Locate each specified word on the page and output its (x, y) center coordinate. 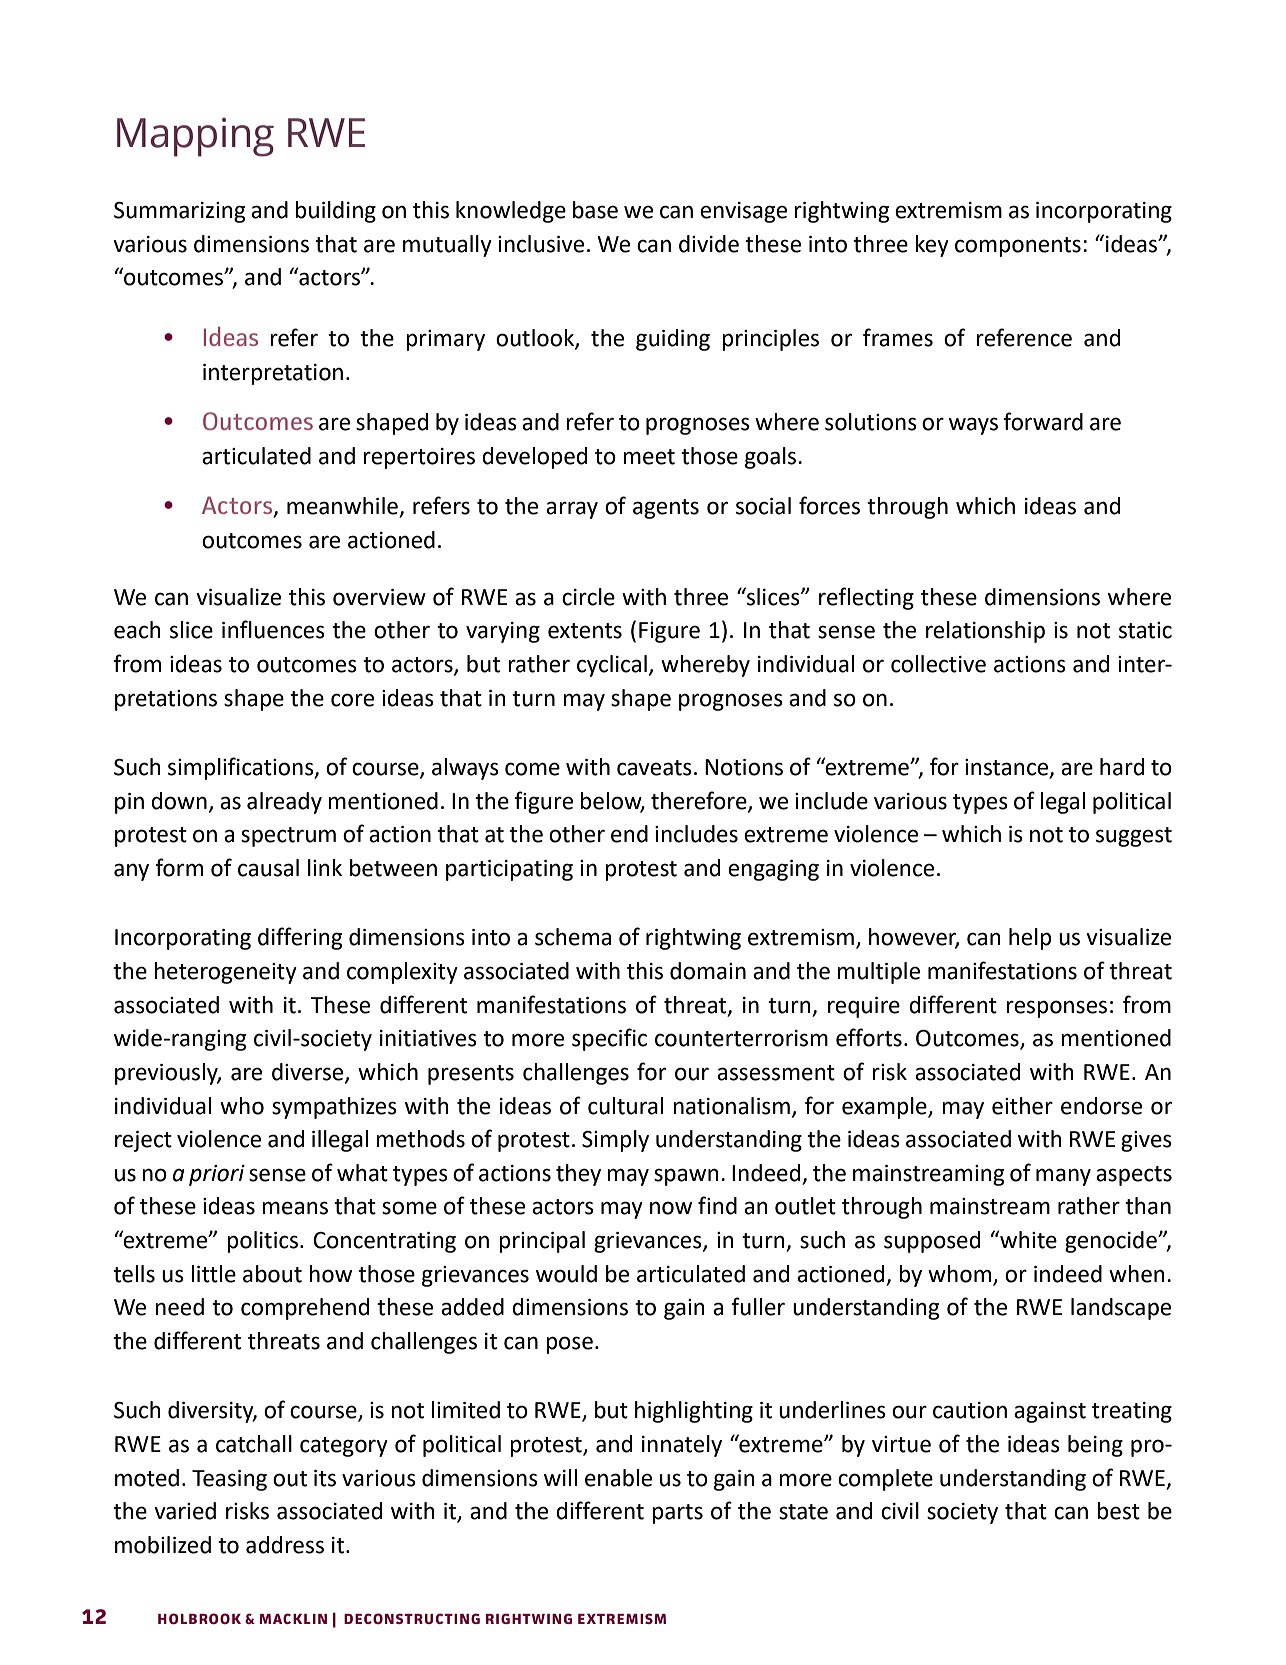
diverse (309, 1073)
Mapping (195, 137)
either (1022, 1106)
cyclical (612, 666)
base (595, 210)
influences (273, 629)
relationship (985, 632)
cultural (625, 1106)
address (285, 1545)
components (1018, 247)
